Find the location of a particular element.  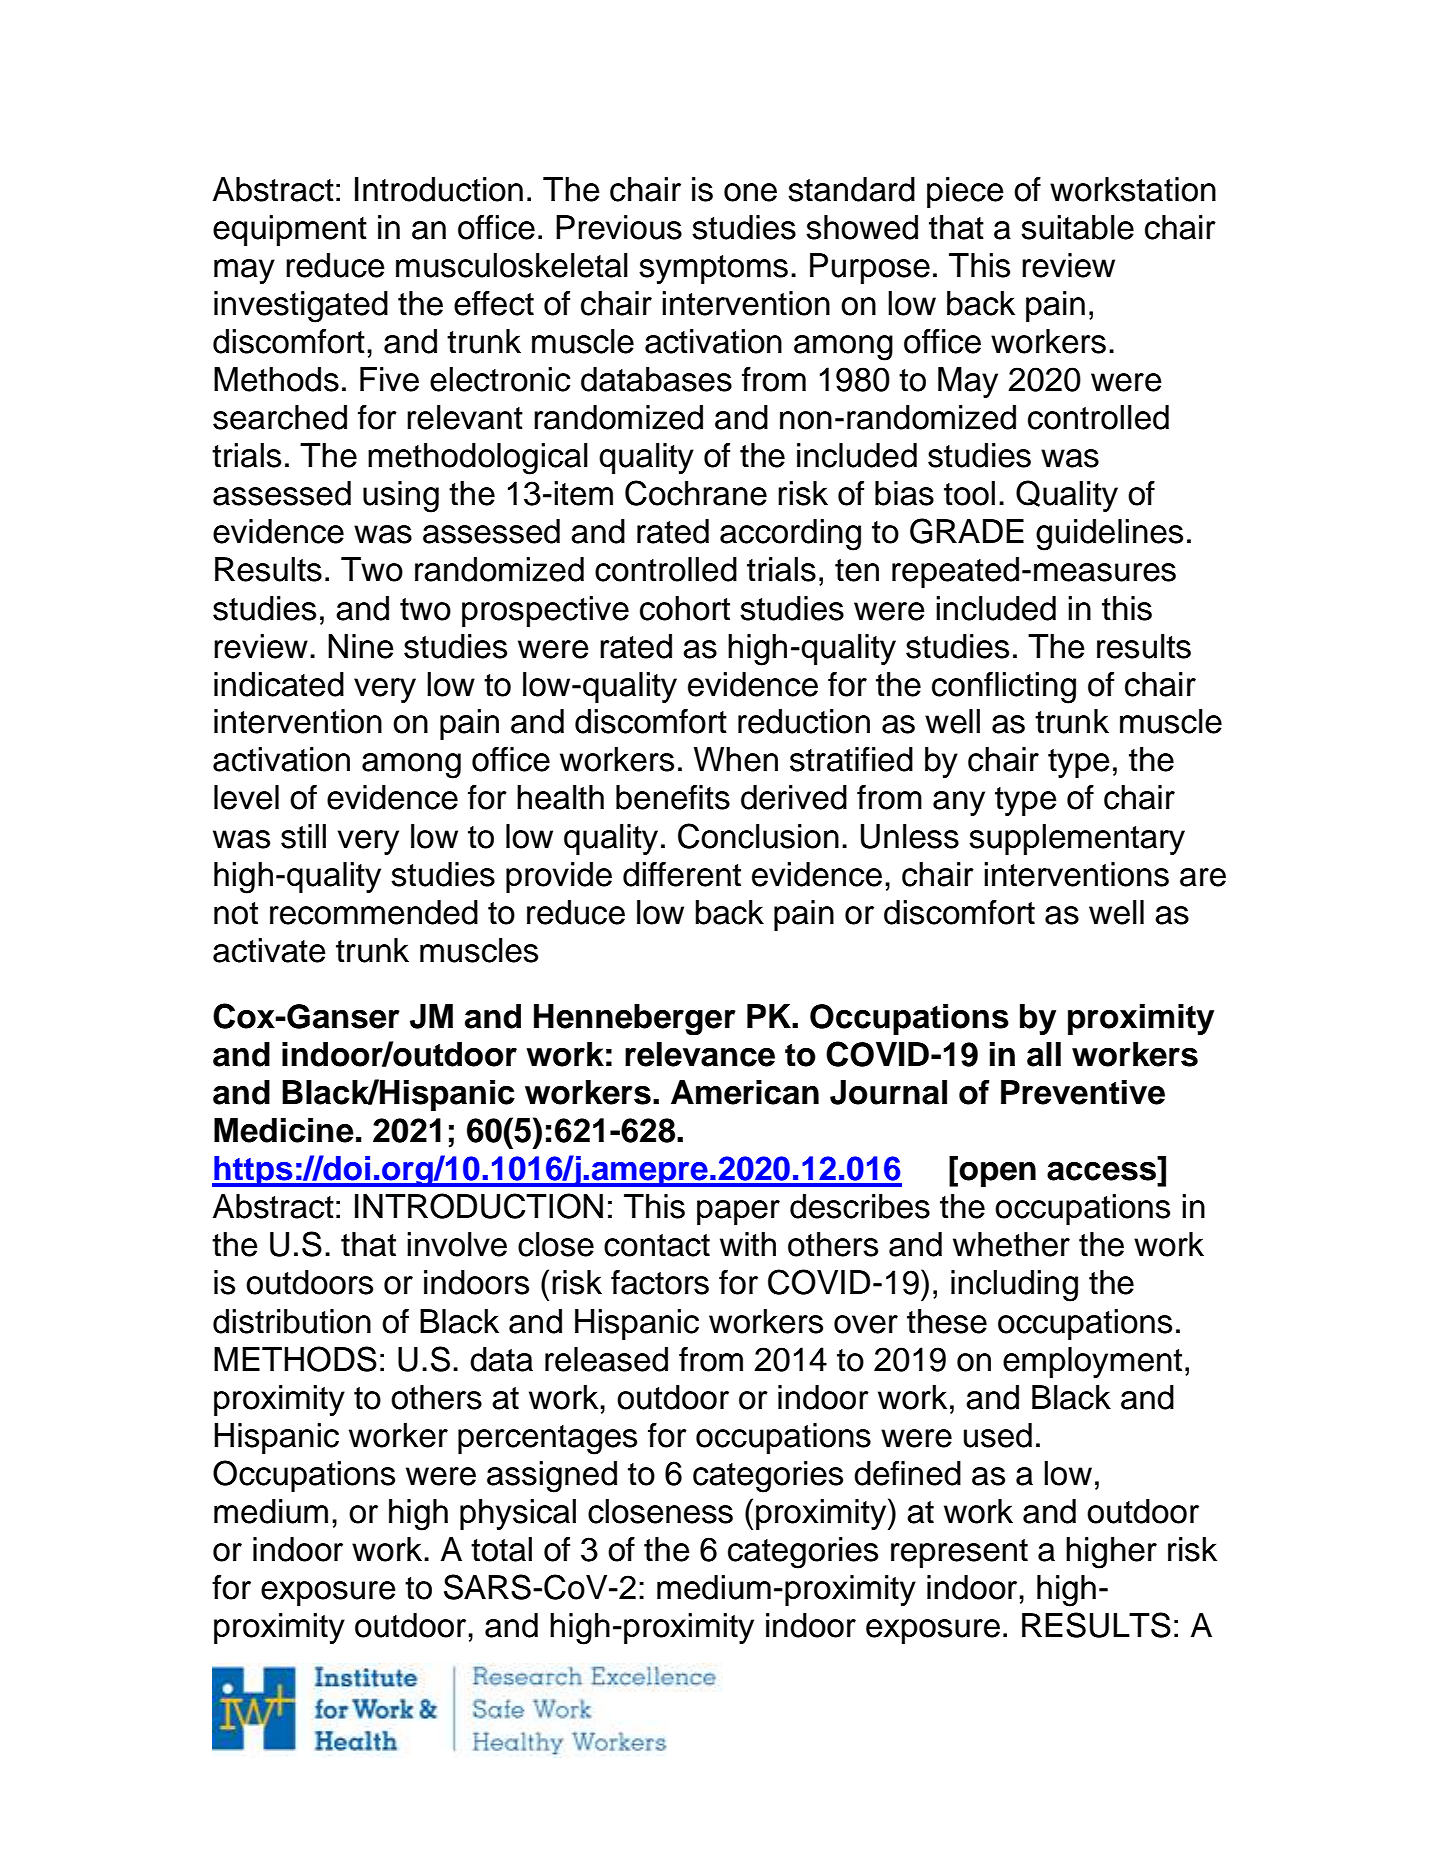

equipment is located at coordinates (290, 230).
